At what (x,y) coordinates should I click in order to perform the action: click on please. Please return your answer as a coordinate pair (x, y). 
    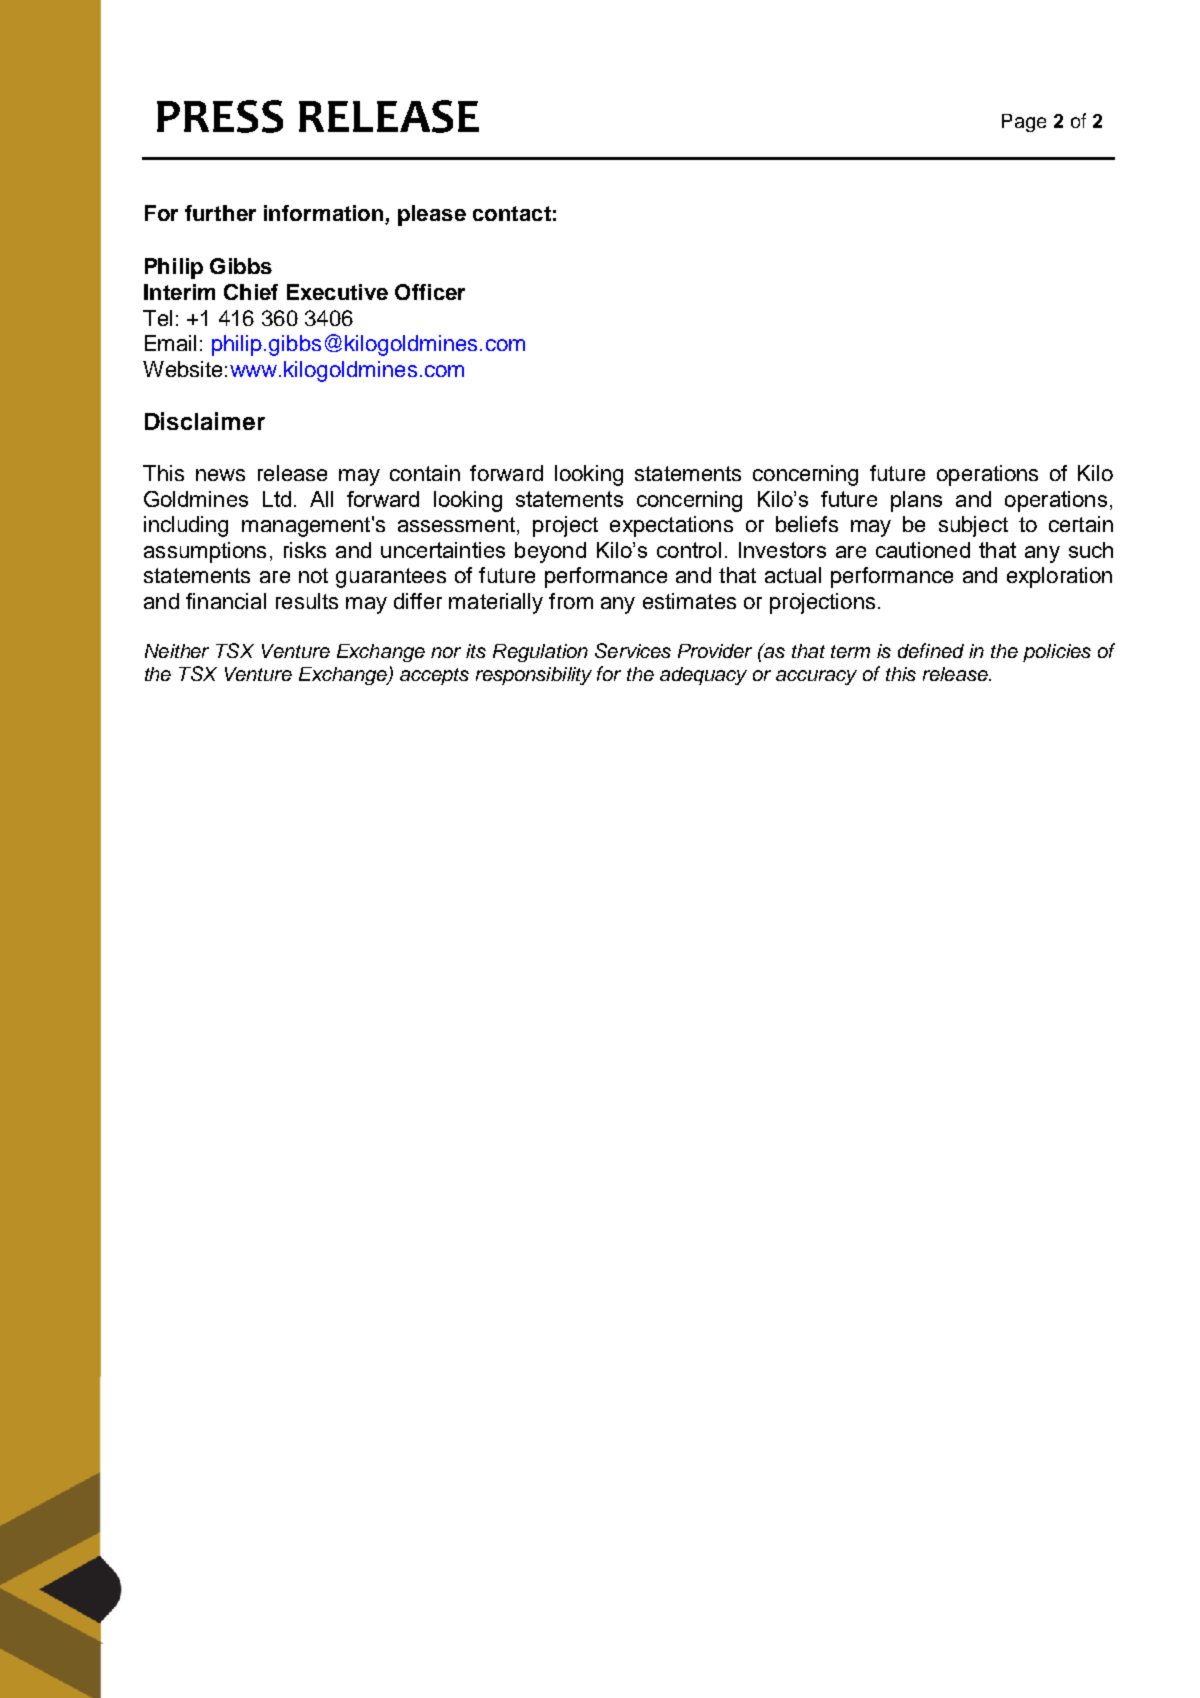
    Looking at the image, I should click on (432, 215).
